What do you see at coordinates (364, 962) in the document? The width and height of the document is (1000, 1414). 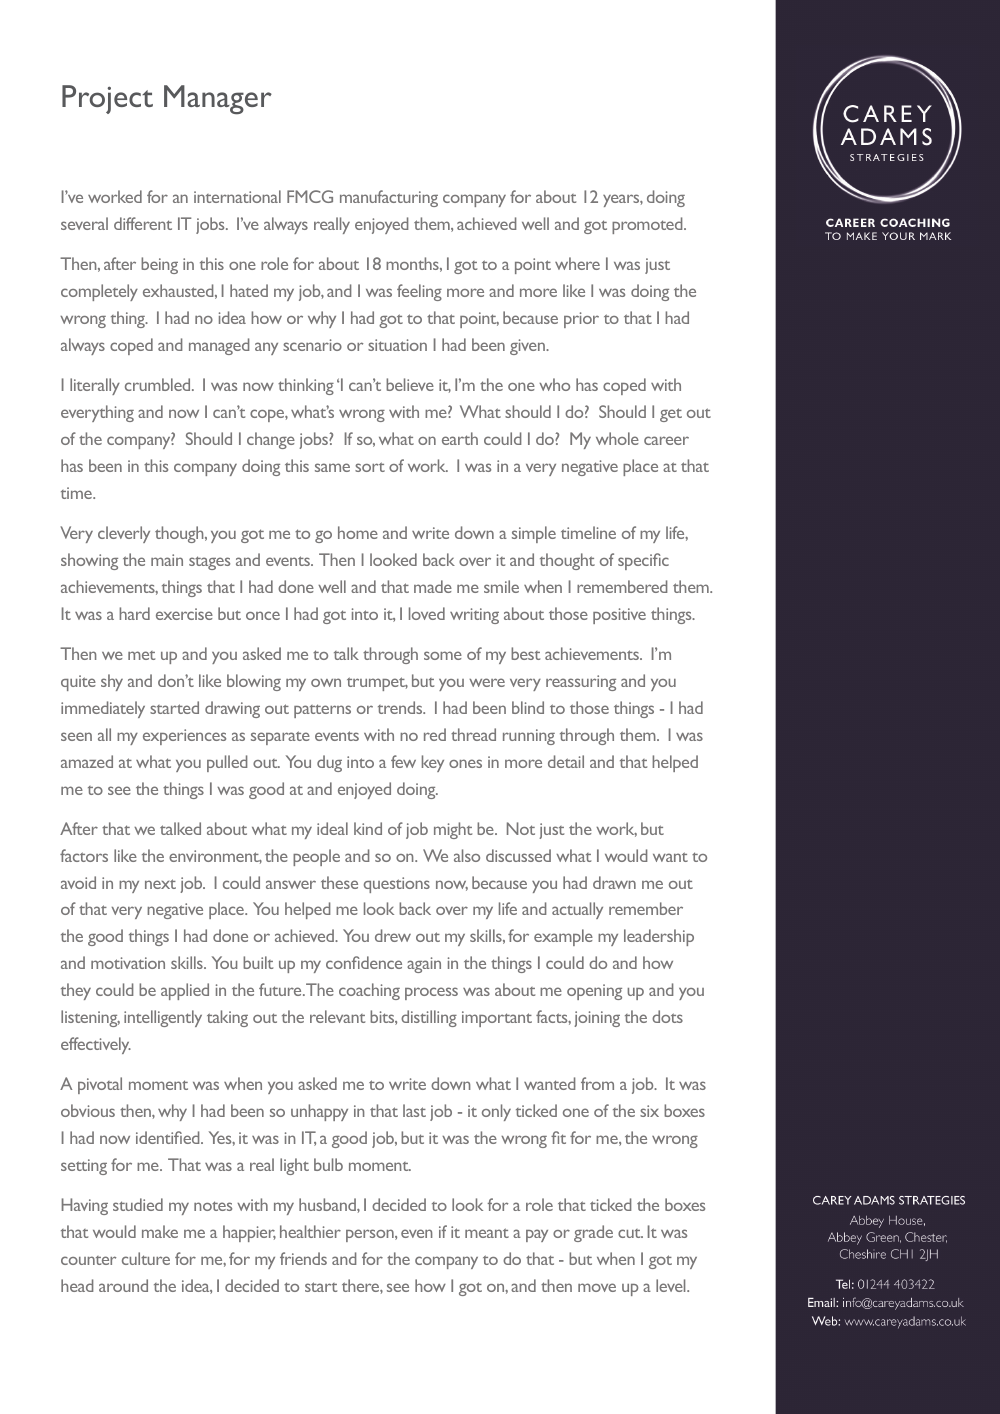 I see `confidence` at bounding box center [364, 962].
